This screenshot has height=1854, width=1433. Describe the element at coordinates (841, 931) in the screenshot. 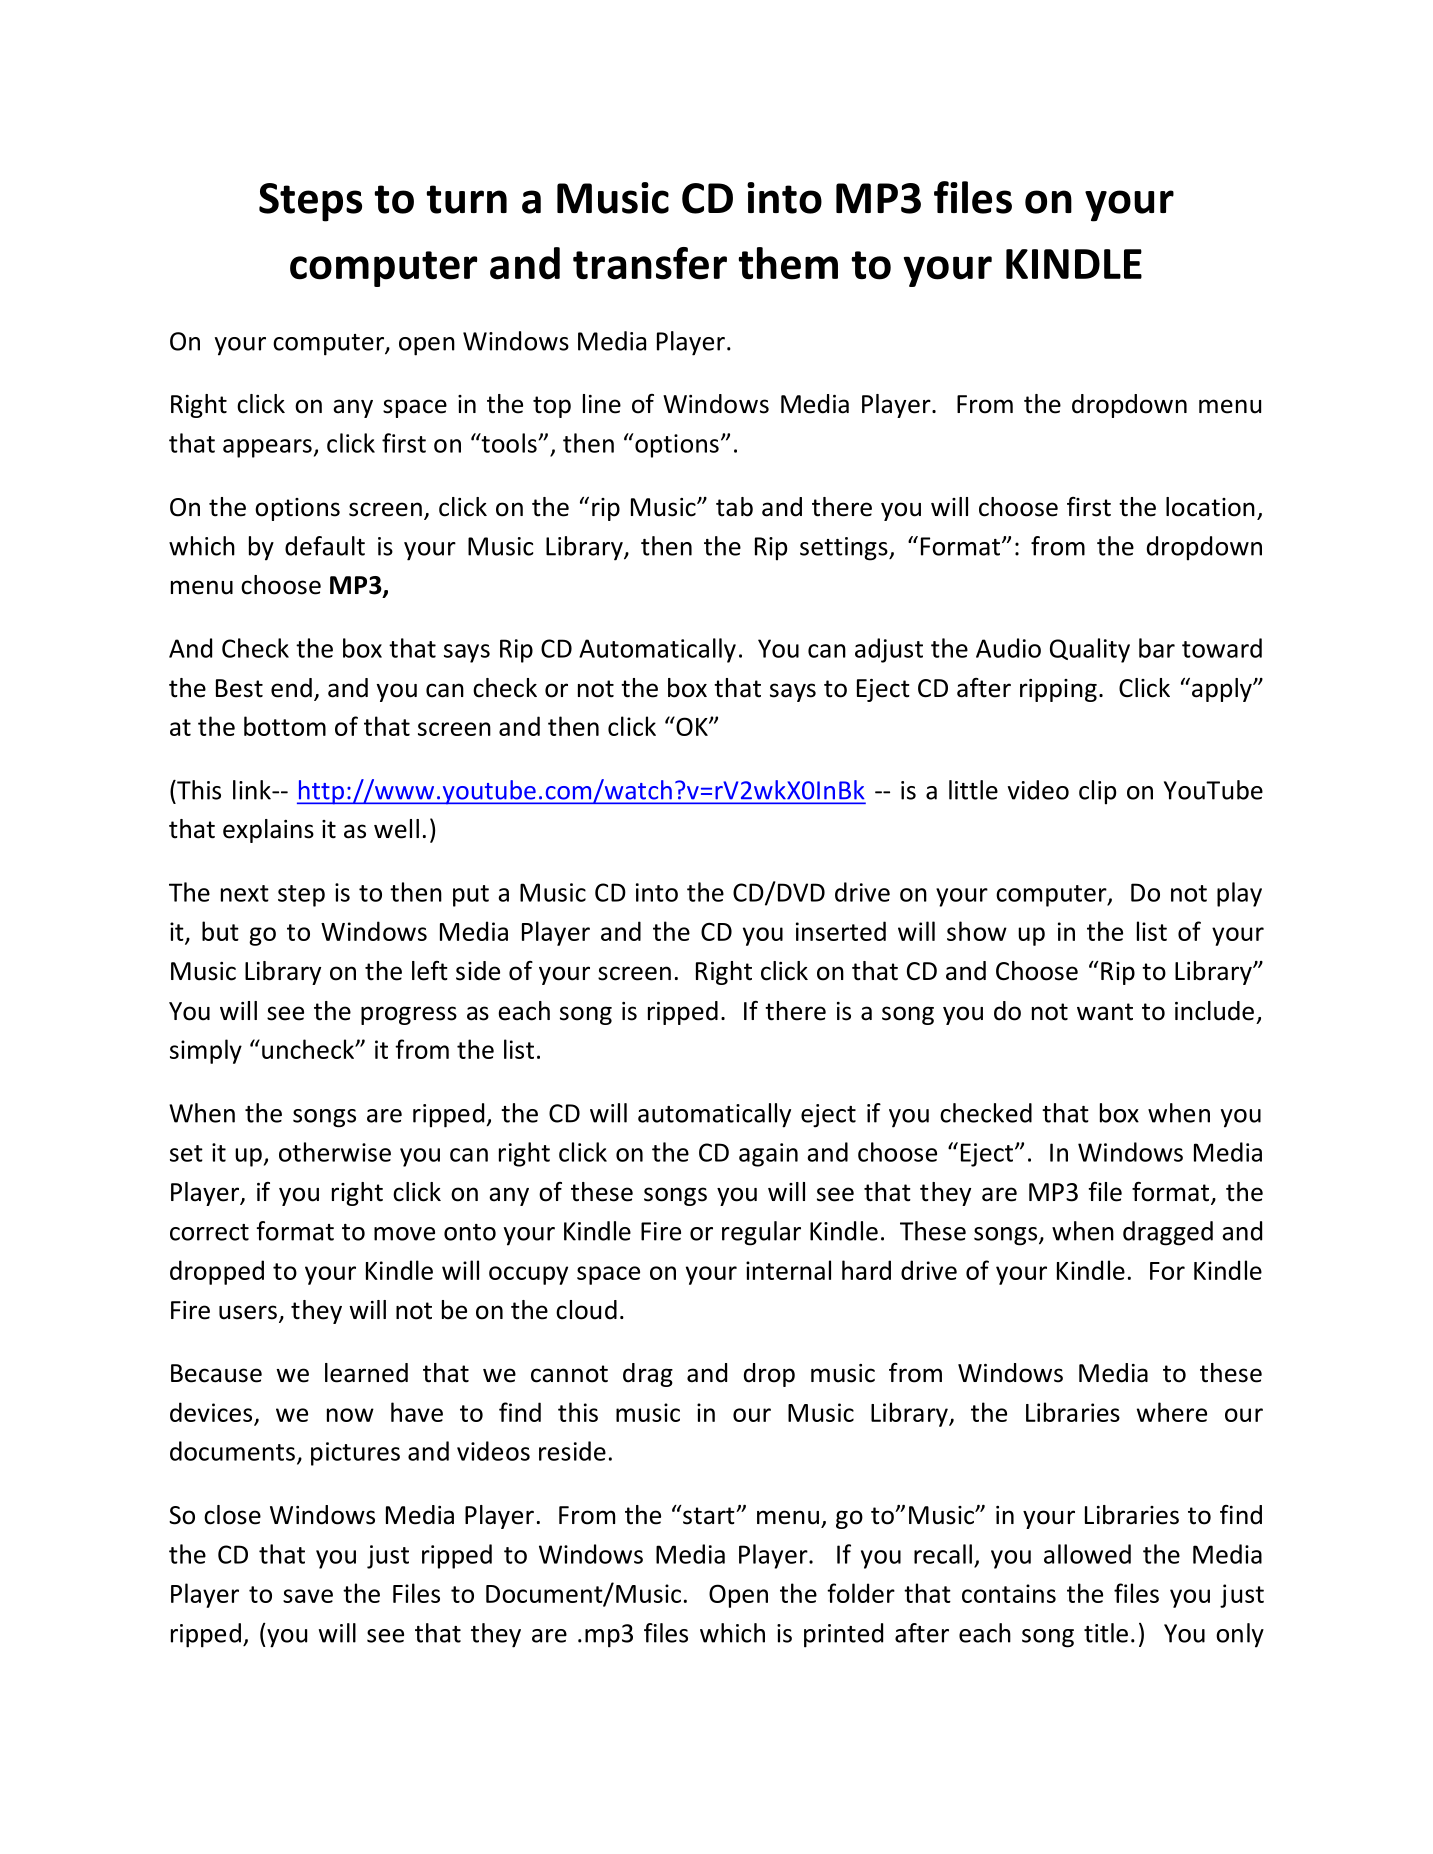

I see `inserted` at that location.
